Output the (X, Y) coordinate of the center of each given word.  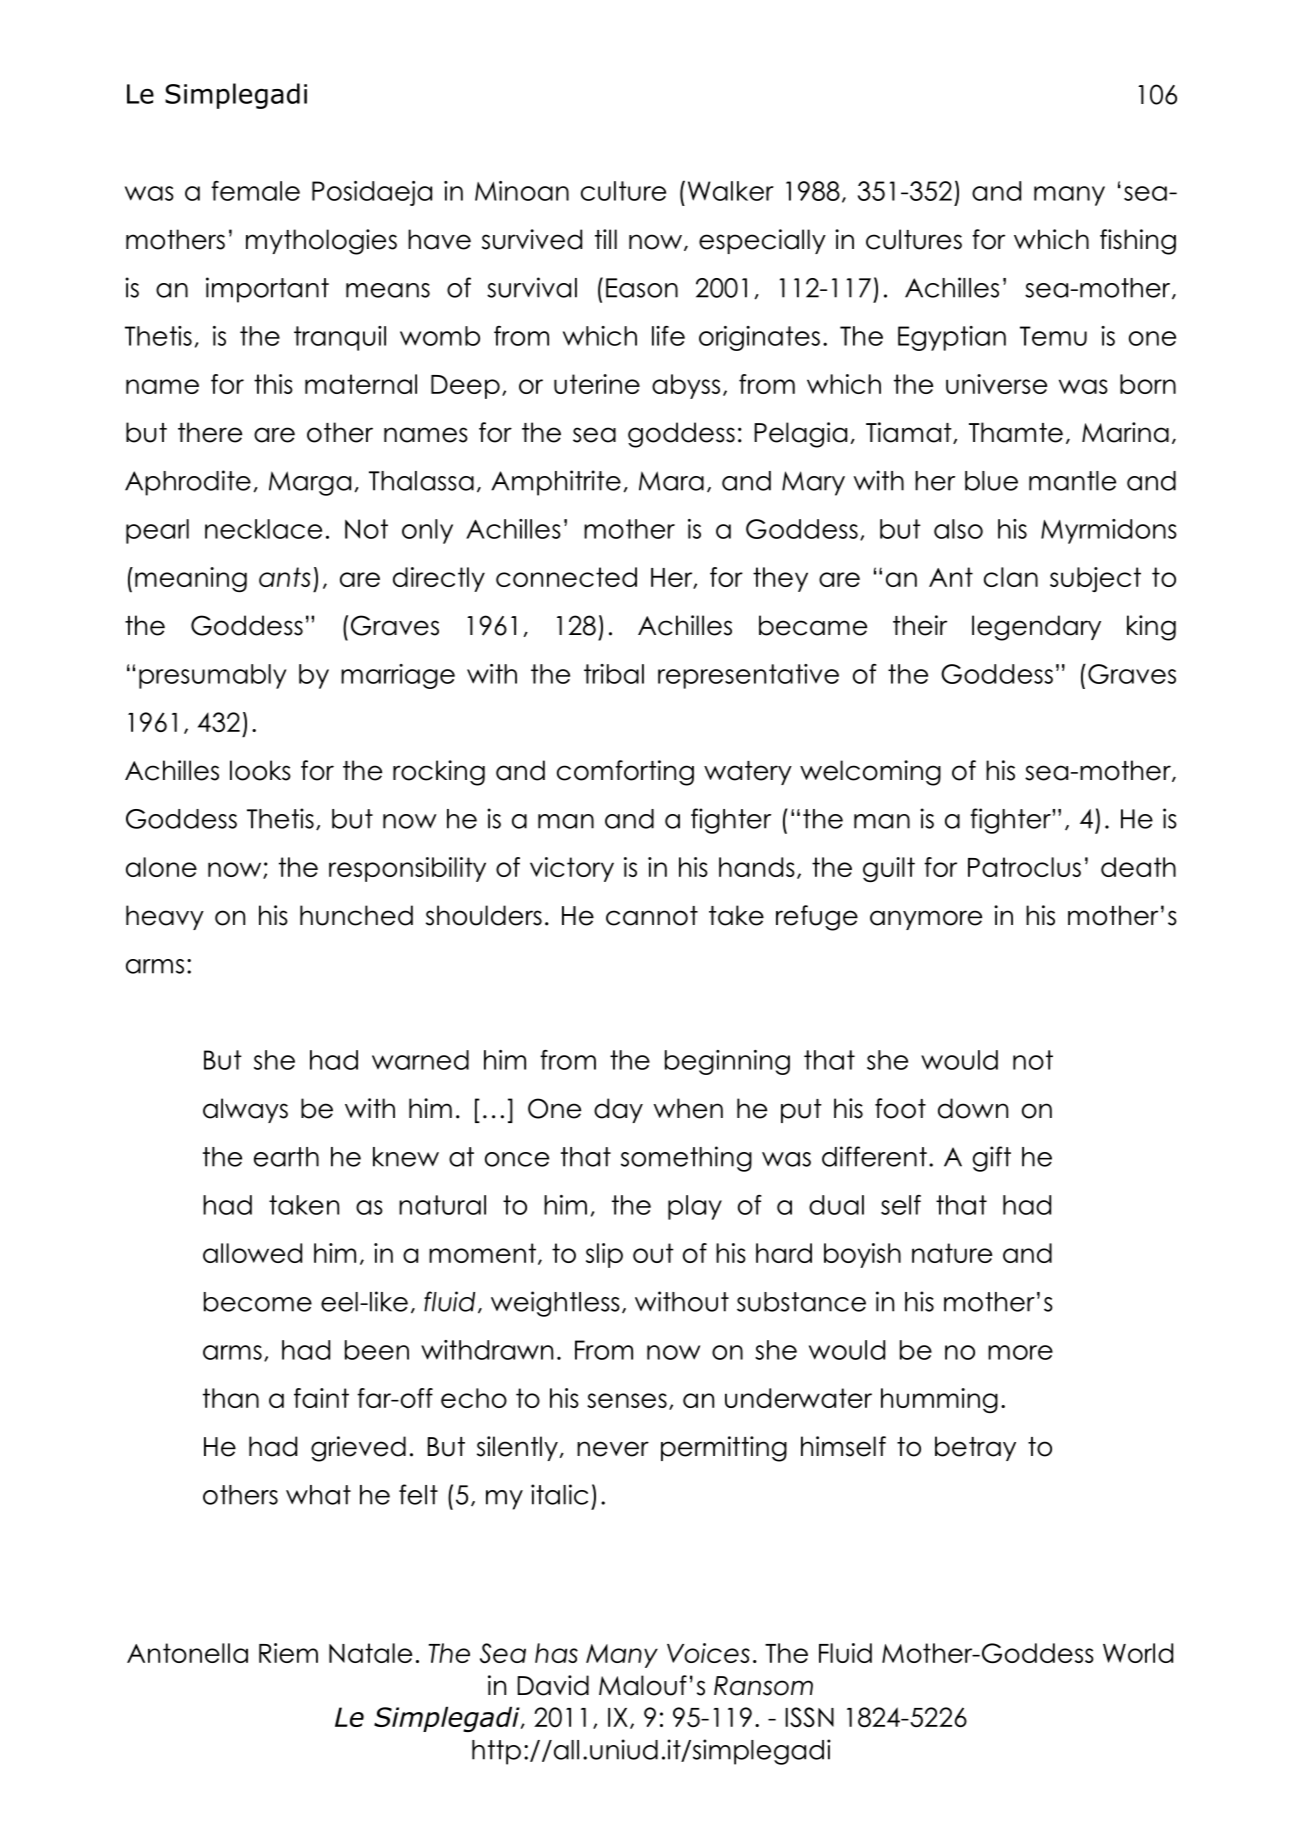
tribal (614, 674)
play (695, 1207)
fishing (1138, 242)
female (255, 191)
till (606, 239)
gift (992, 1159)
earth (286, 1157)
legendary (1036, 628)
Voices (708, 1653)
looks (260, 770)
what (318, 1495)
